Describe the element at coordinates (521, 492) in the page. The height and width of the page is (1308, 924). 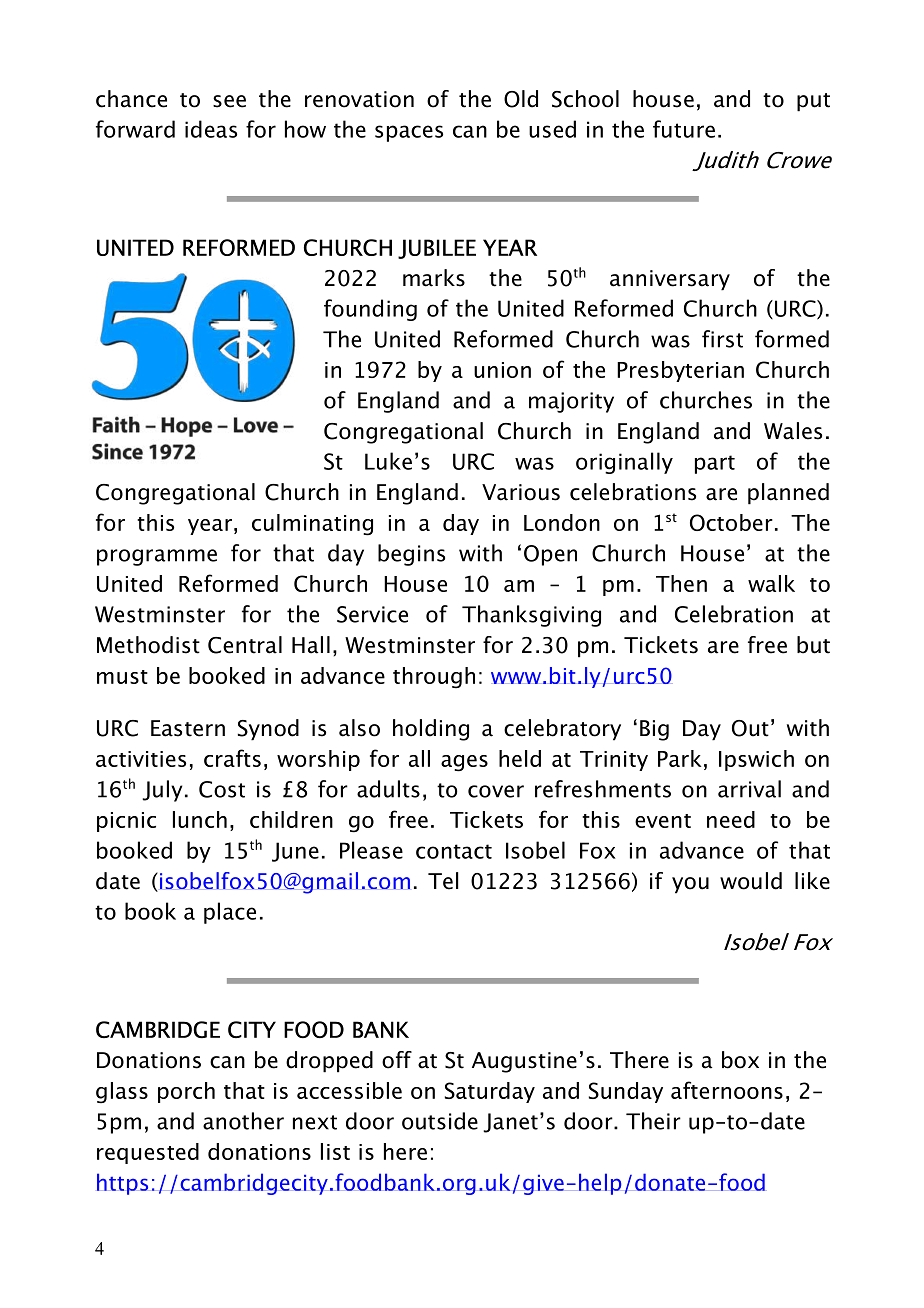
I see `Various` at that location.
